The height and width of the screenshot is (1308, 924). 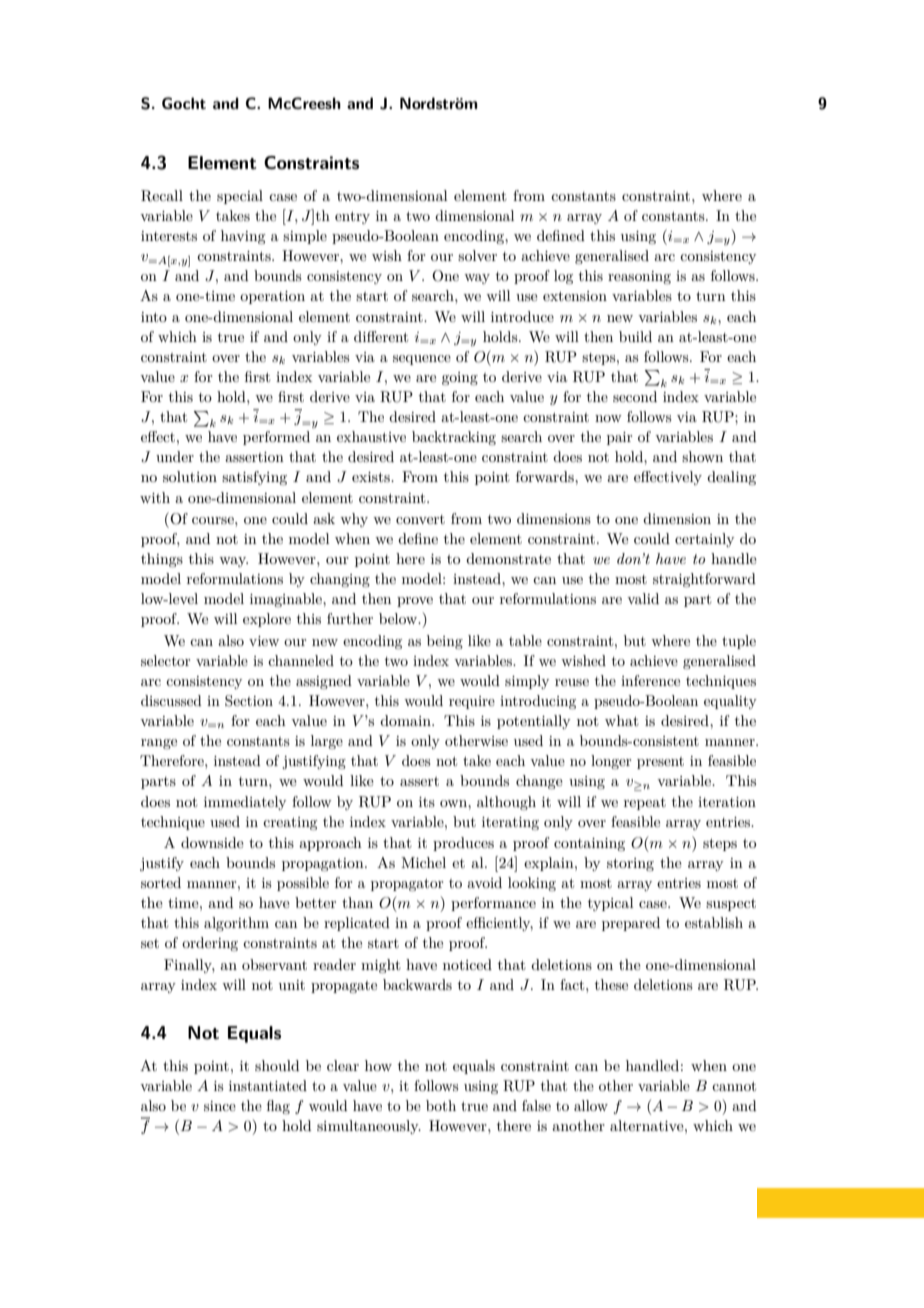 What do you see at coordinates (264, 641) in the screenshot?
I see `view` at bounding box center [264, 641].
